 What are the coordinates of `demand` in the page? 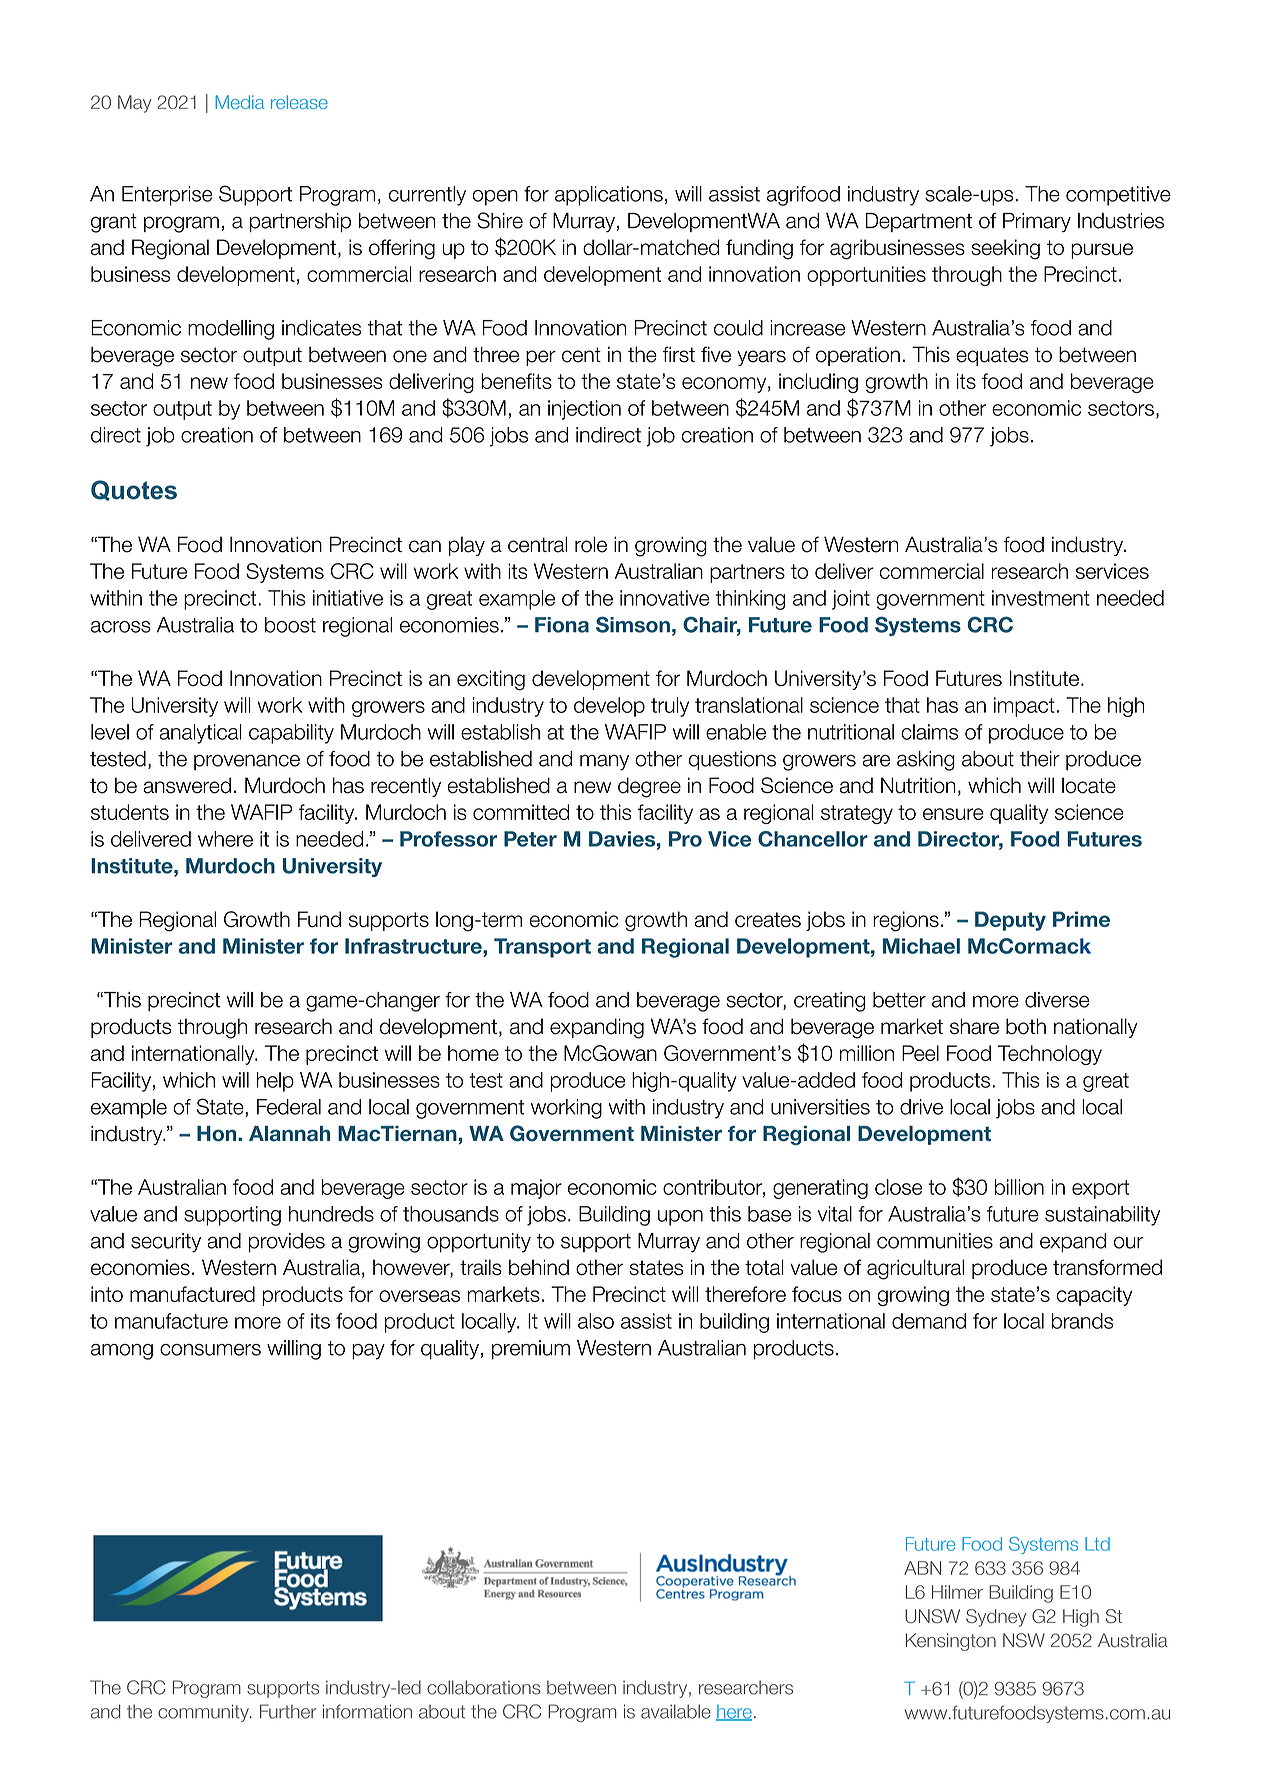 It's located at (929, 1321).
